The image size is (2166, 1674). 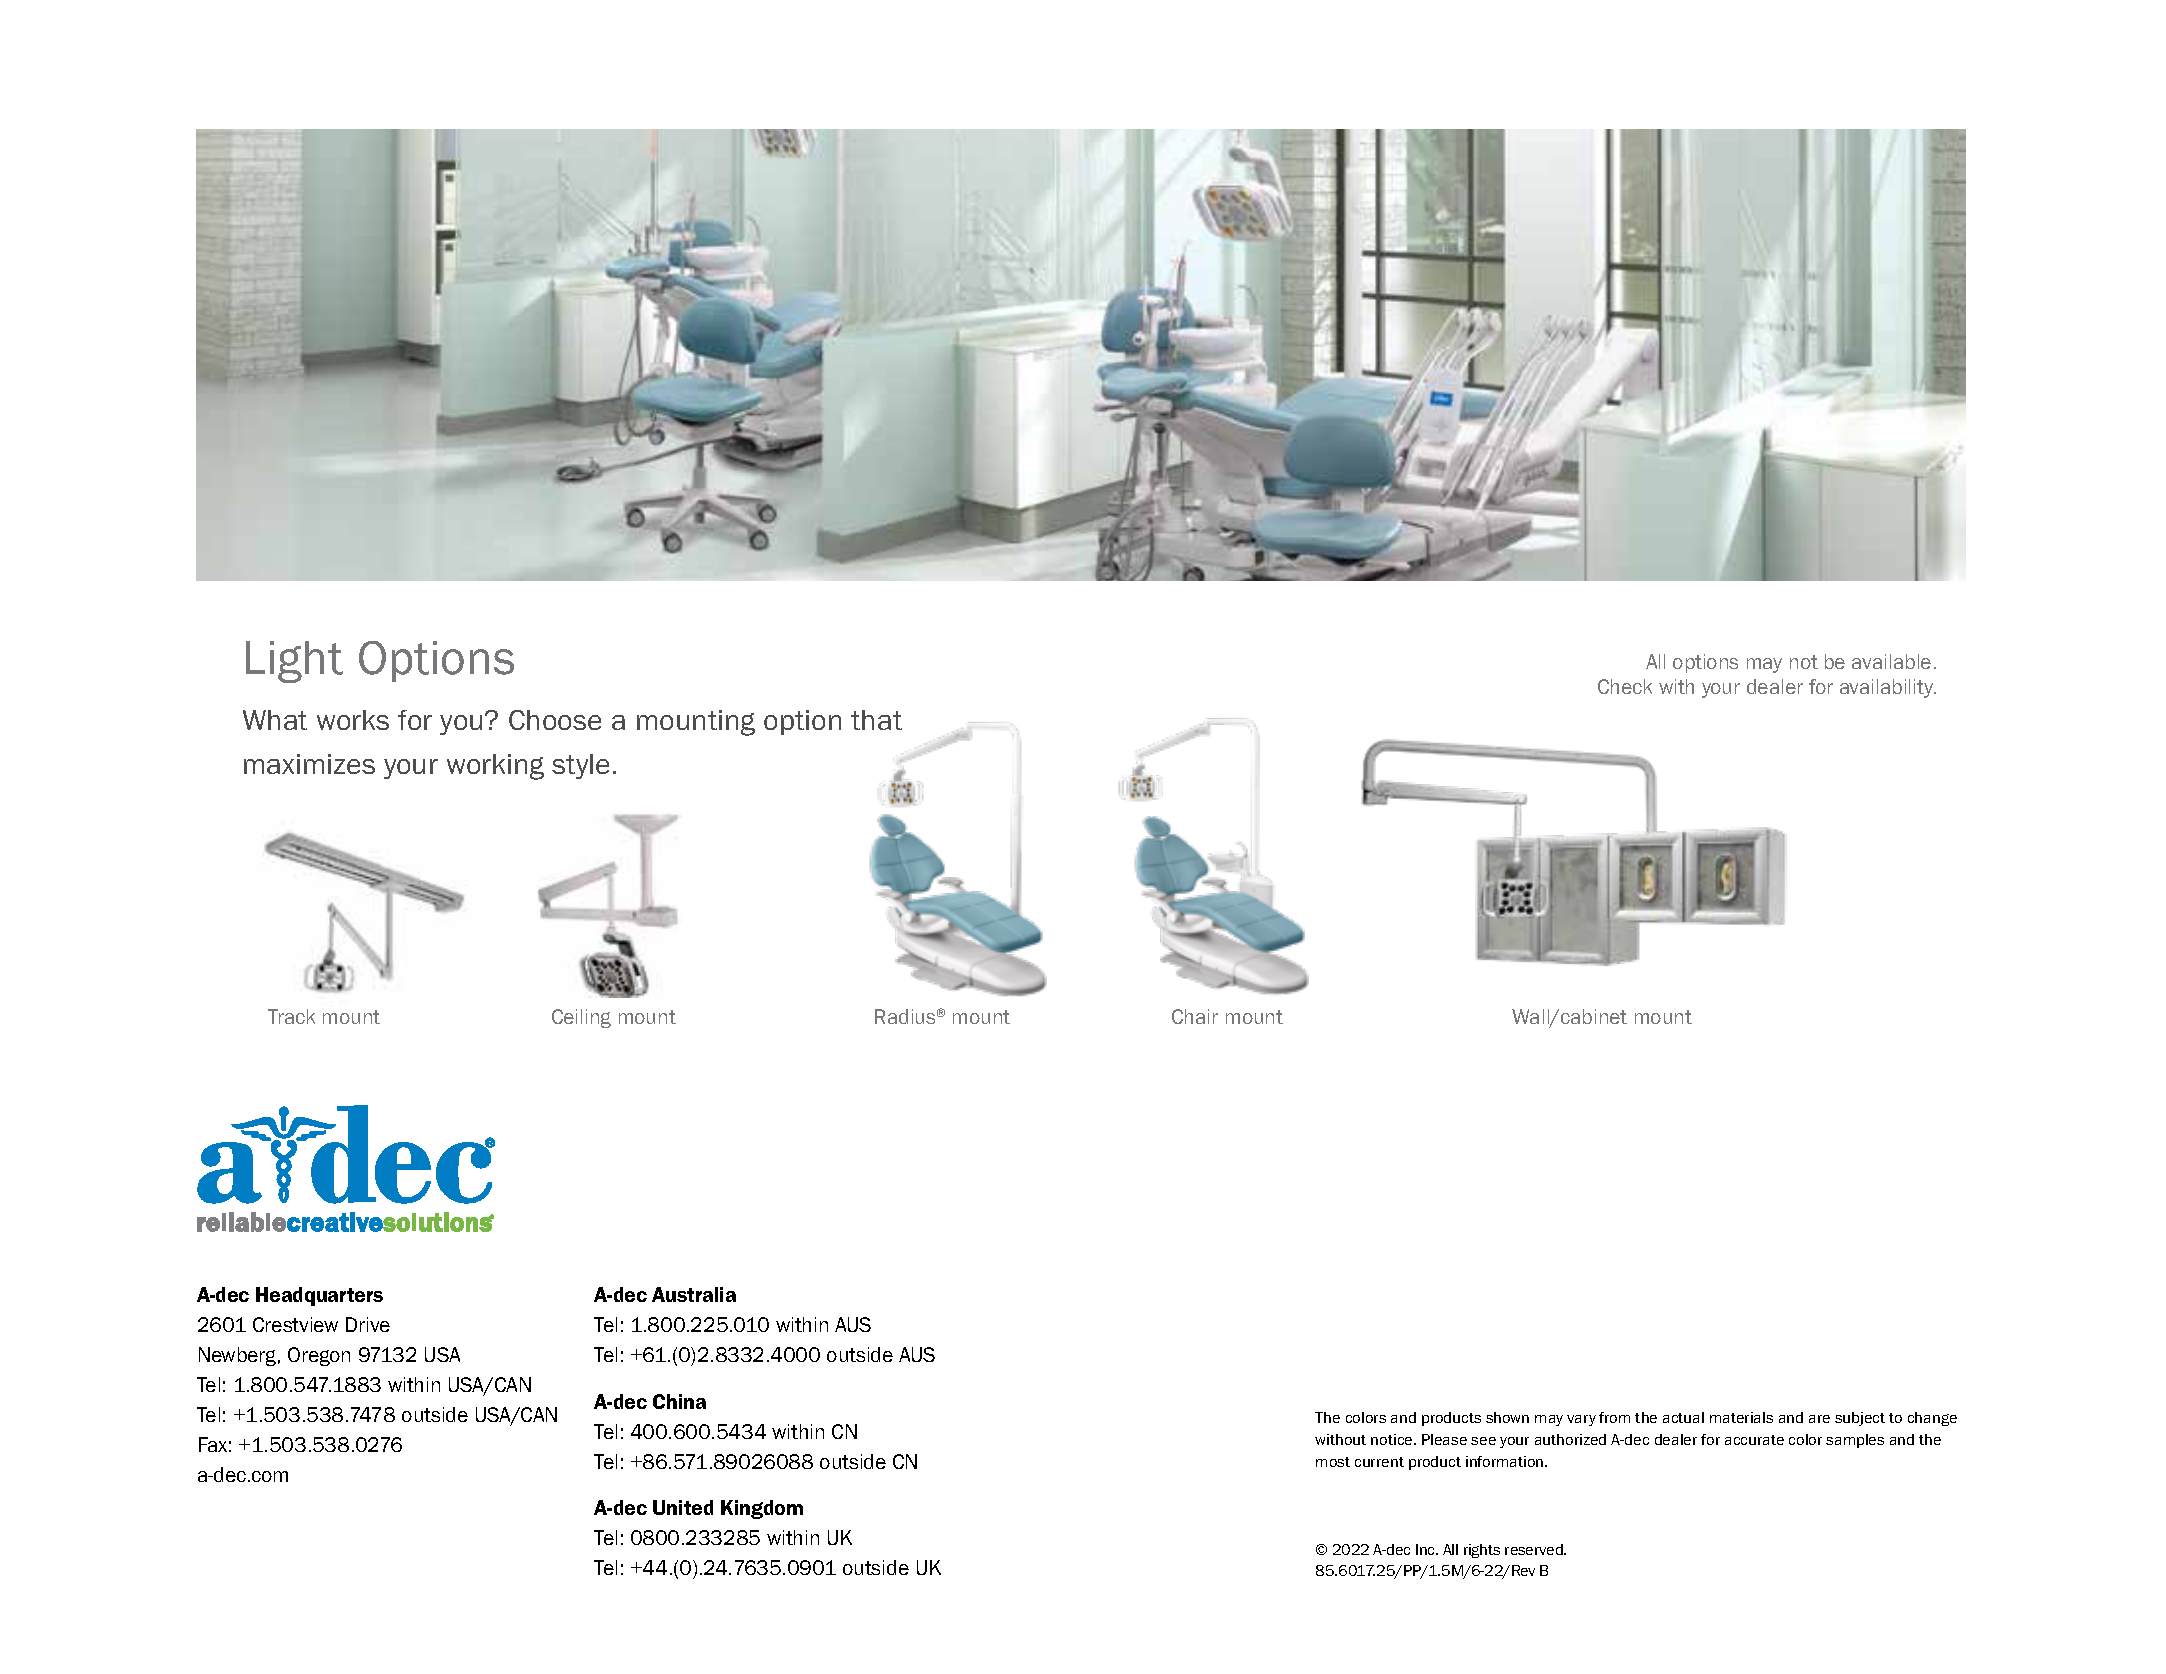 What do you see at coordinates (319, 1296) in the page?
I see `Headquarters` at bounding box center [319, 1296].
